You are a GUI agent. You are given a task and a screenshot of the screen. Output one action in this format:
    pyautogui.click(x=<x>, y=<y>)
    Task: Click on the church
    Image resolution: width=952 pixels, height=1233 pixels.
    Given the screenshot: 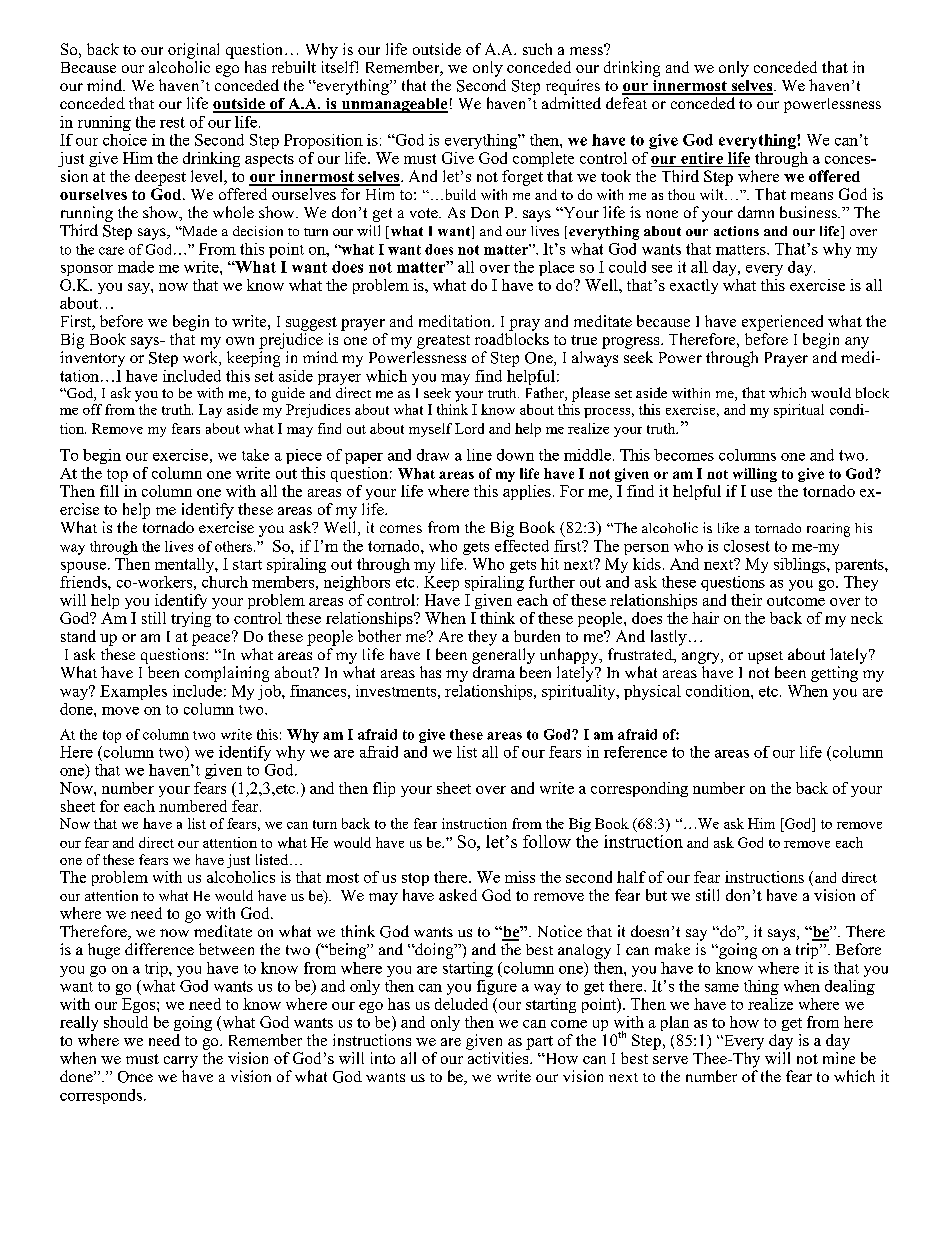 What is the action you would take?
    pyautogui.click(x=225, y=582)
